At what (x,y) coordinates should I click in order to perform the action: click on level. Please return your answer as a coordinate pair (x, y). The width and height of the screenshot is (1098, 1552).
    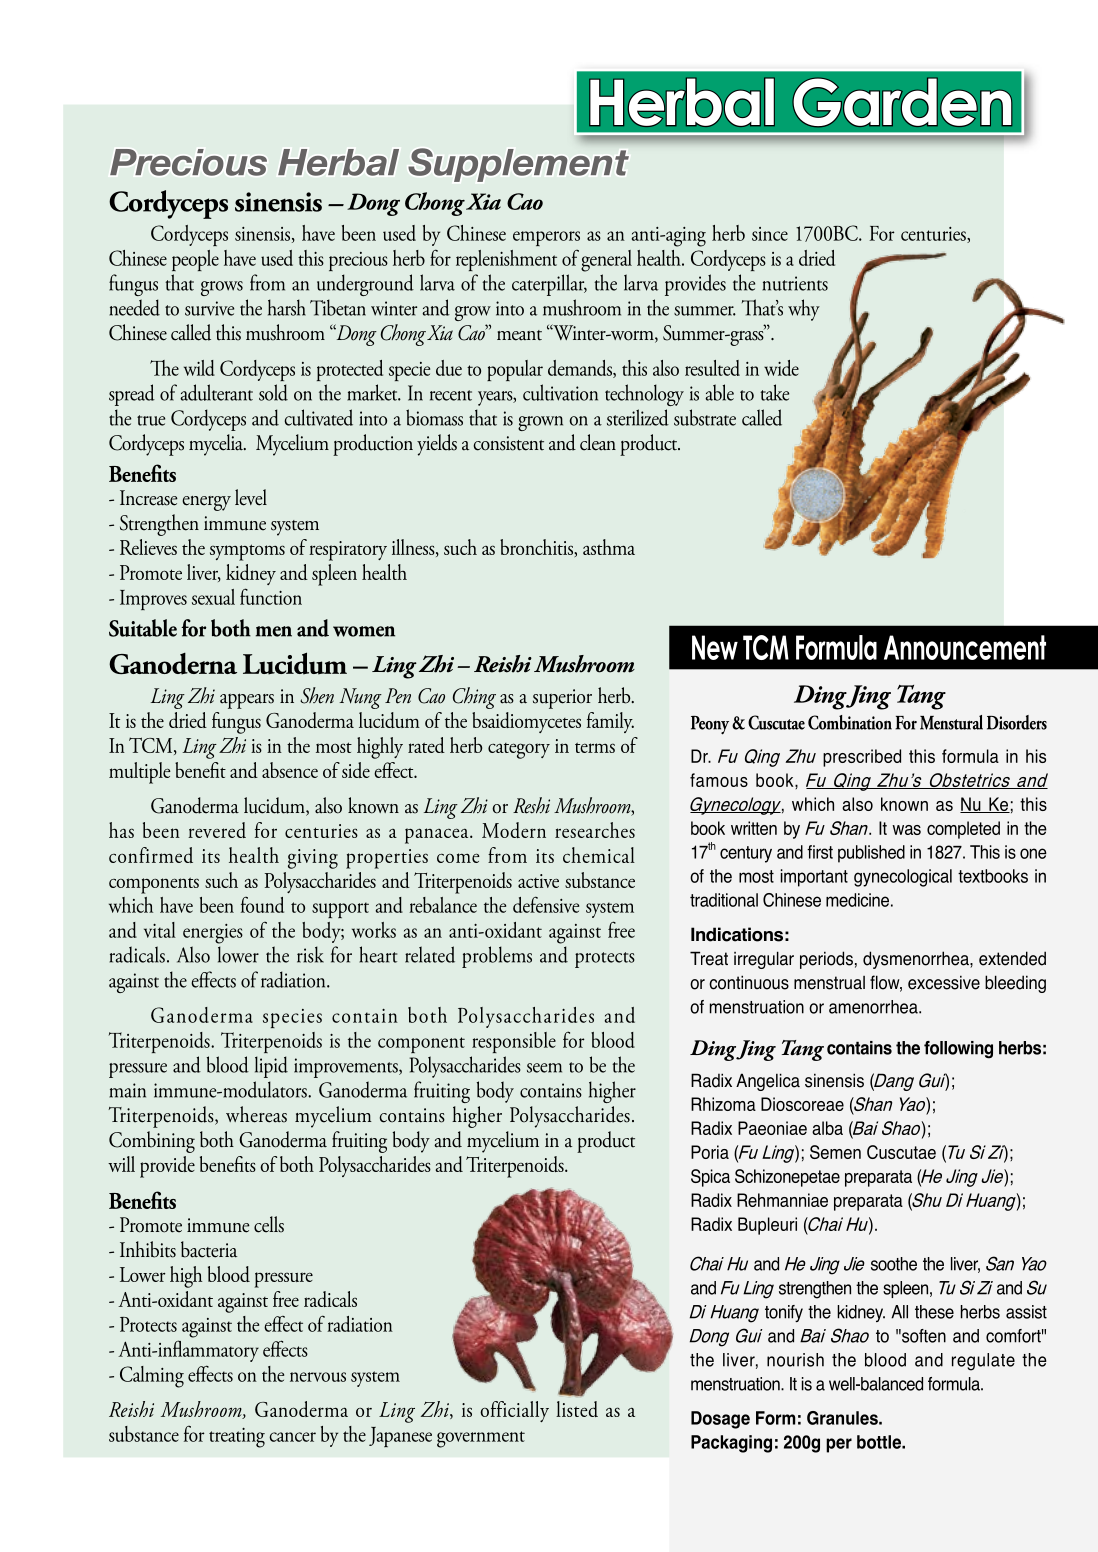
    Looking at the image, I should click on (251, 497).
